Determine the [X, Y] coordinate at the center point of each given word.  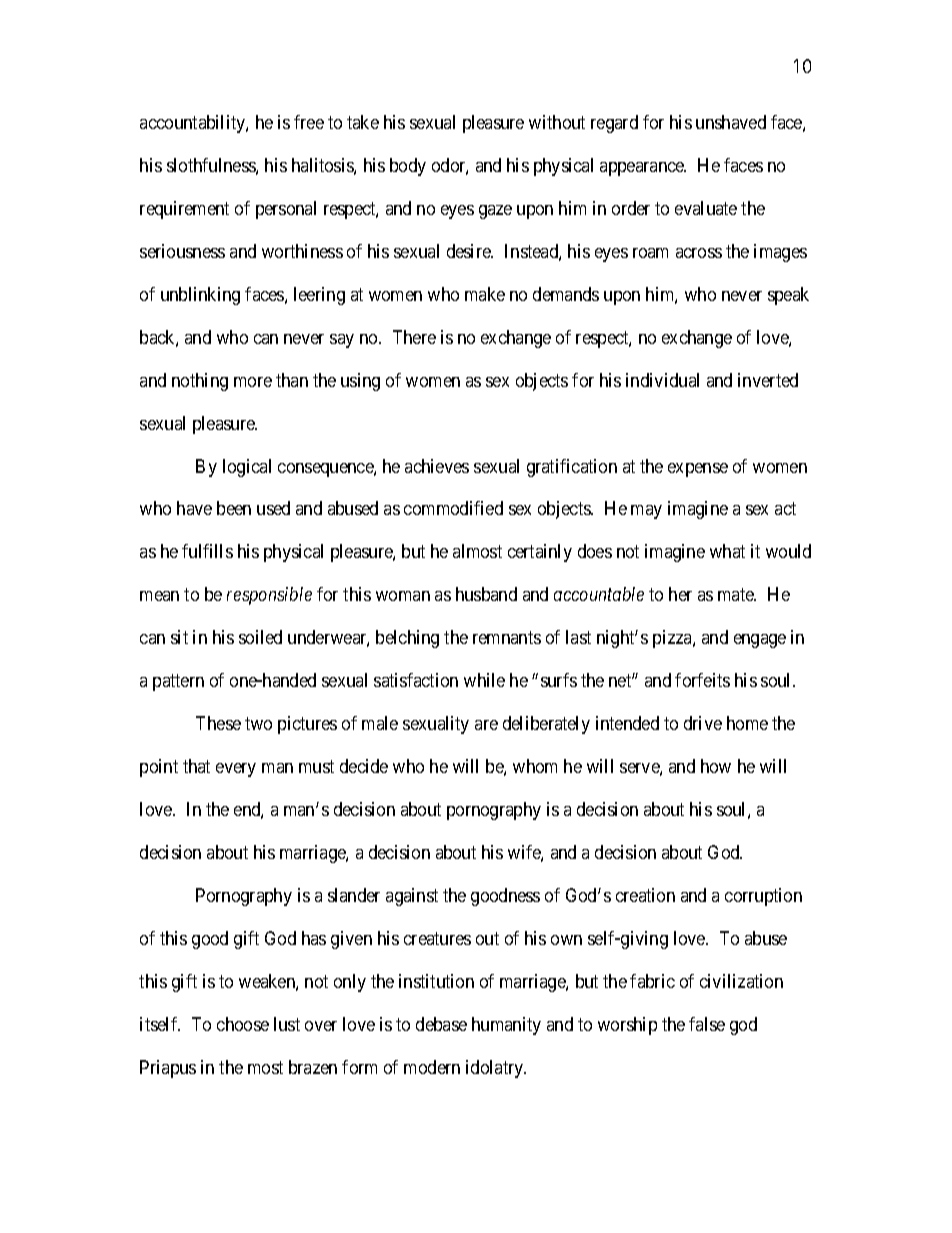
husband [486, 594]
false [707, 1024]
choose [243, 1024]
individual [662, 380]
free [309, 122]
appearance [643, 169]
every [236, 770]
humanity [506, 1026]
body [408, 167]
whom [535, 766]
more [253, 382]
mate [737, 595]
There [414, 337]
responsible [269, 596]
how [716, 766]
